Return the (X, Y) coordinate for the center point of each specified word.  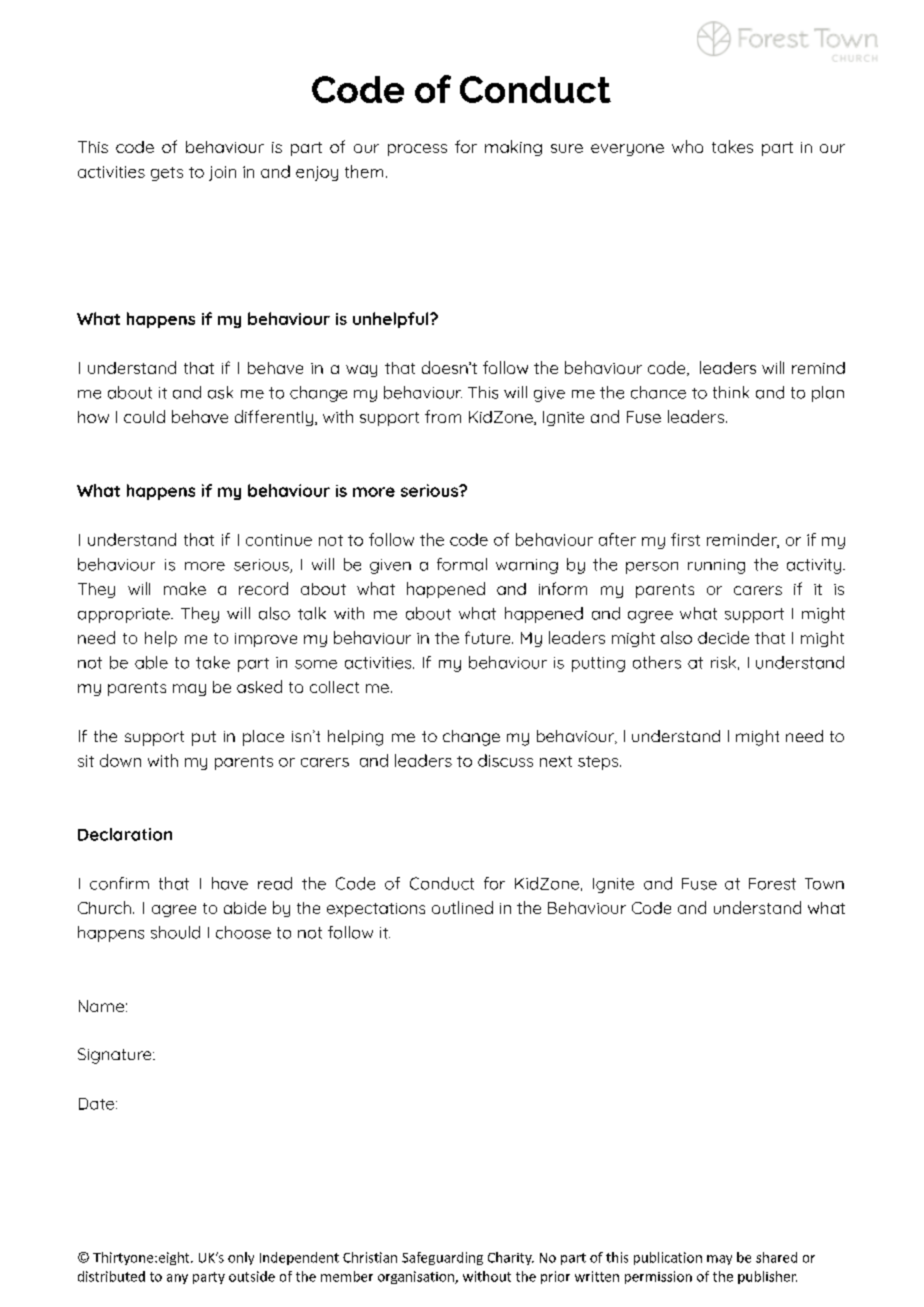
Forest (772, 884)
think (731, 392)
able (151, 662)
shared (776, 1257)
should (175, 932)
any (177, 1279)
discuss (505, 760)
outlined (462, 907)
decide (723, 637)
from (443, 416)
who (687, 146)
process (417, 150)
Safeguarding (442, 1258)
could (144, 416)
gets (167, 174)
